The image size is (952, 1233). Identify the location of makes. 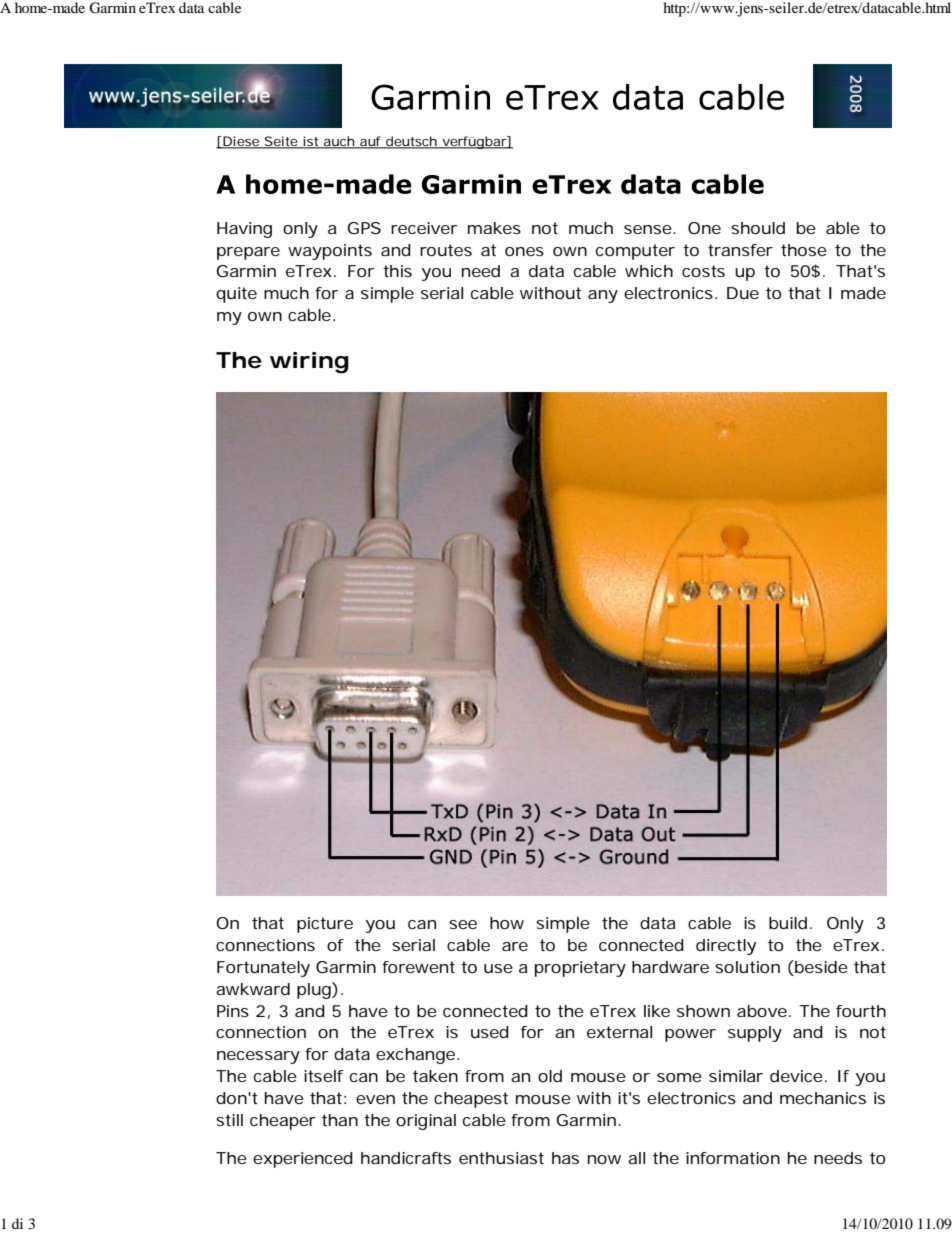
(494, 228).
